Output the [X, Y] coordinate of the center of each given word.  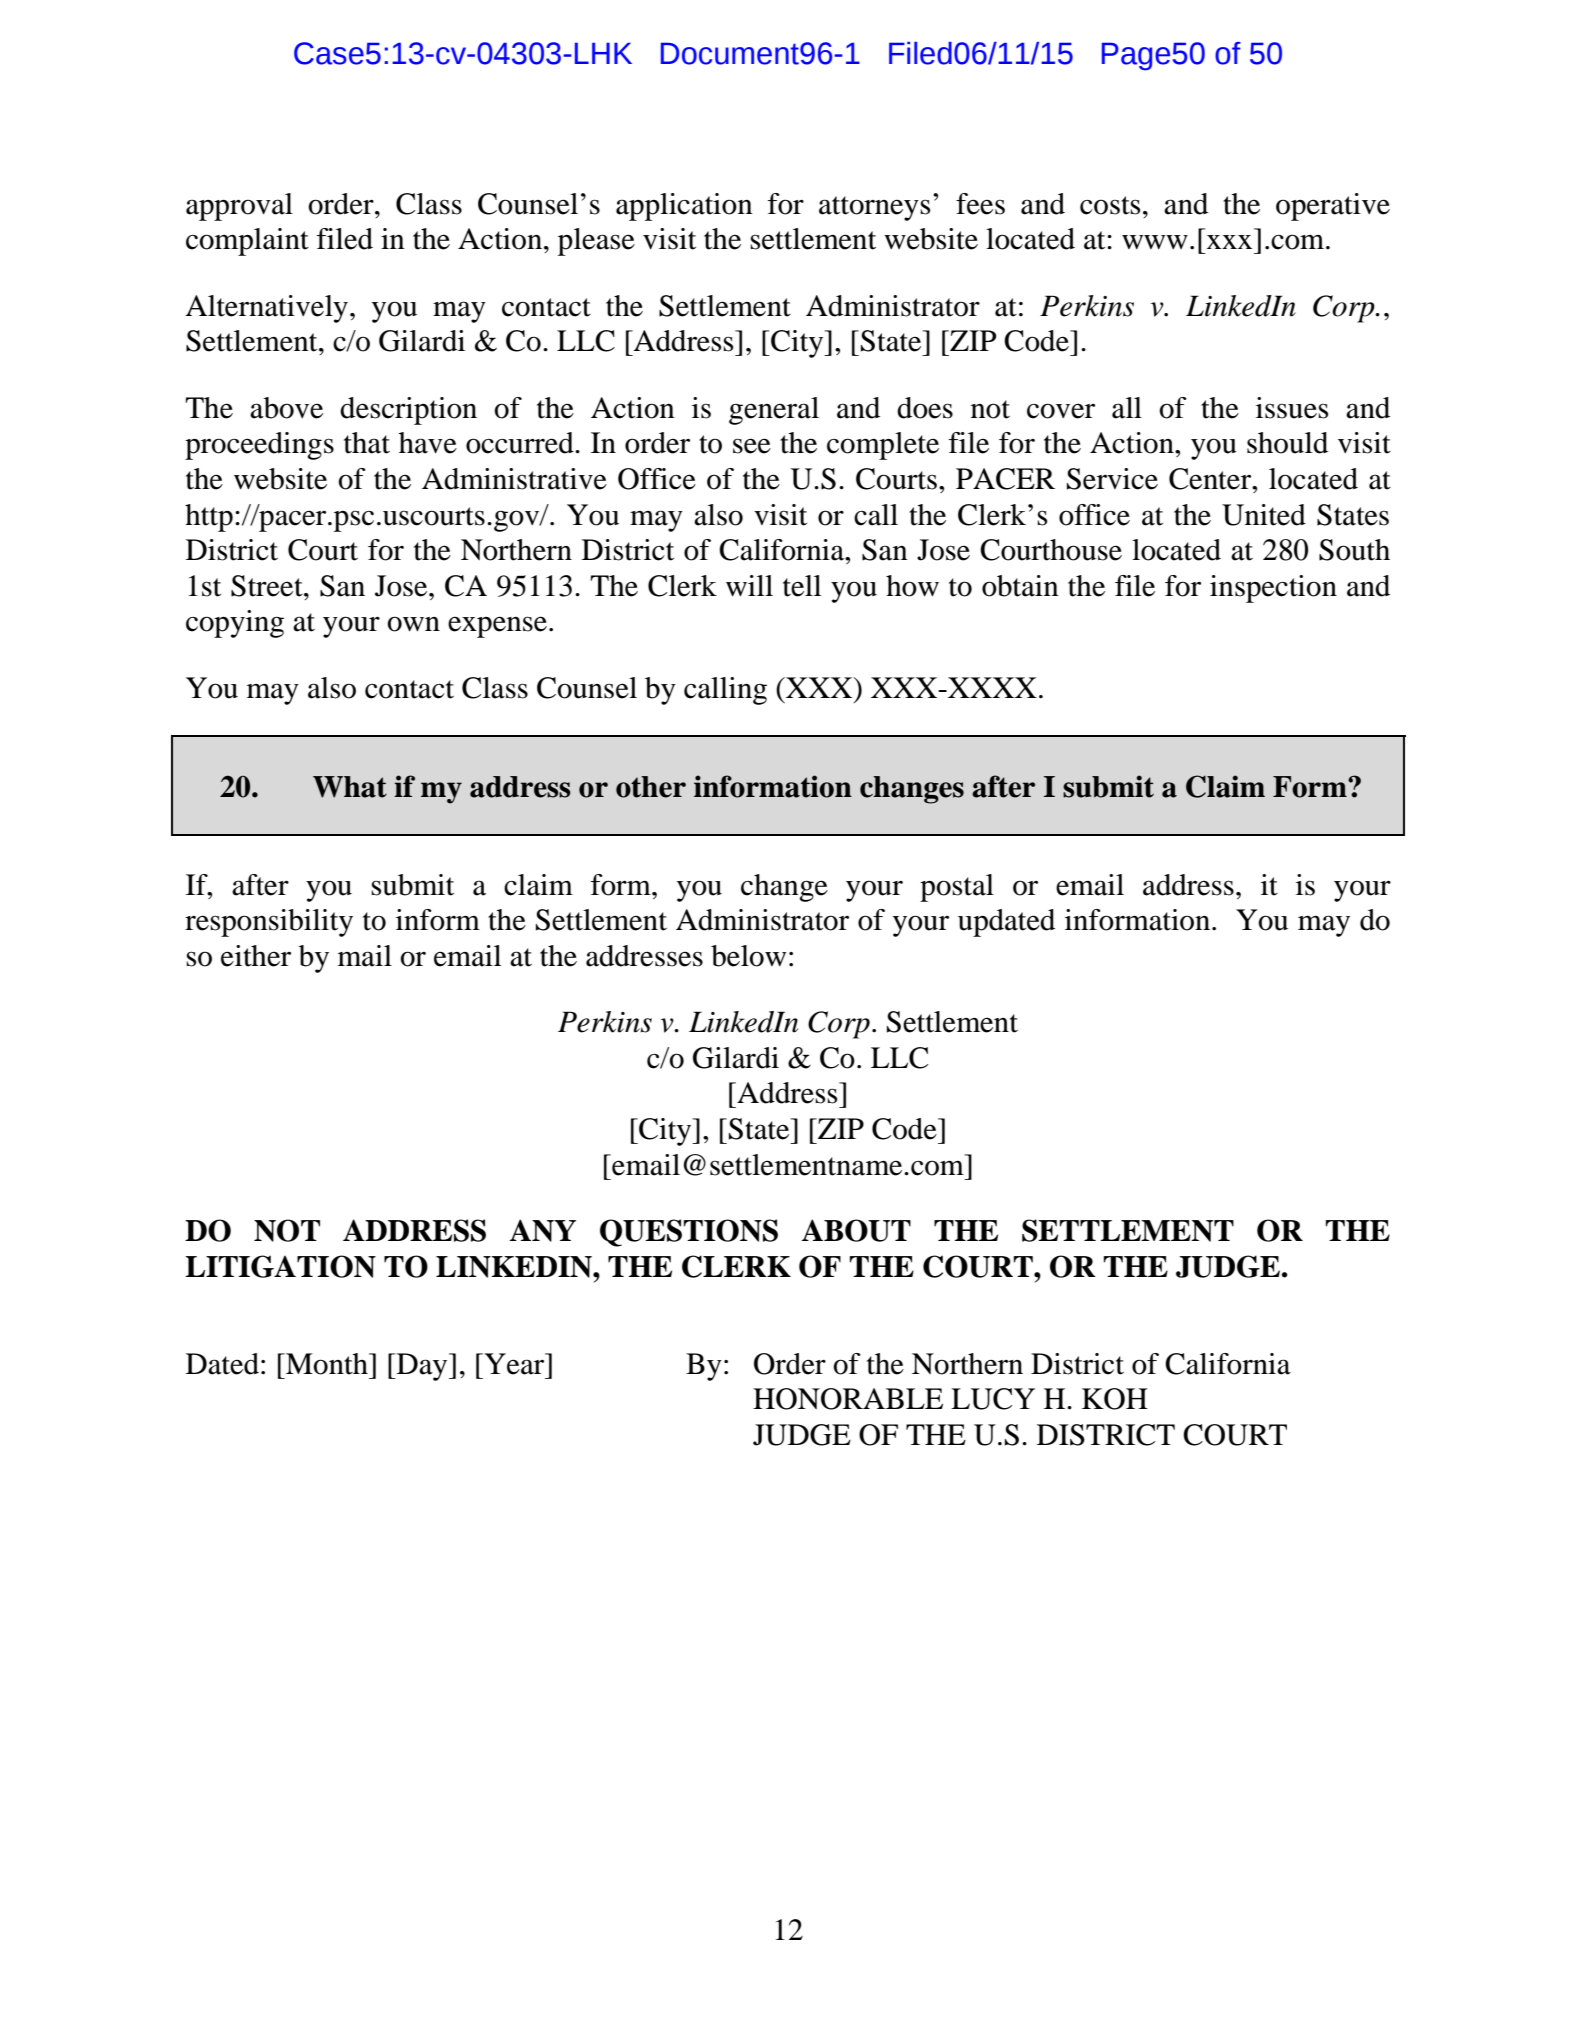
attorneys [874, 208]
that [367, 443]
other [651, 787]
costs [1110, 205]
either [256, 956]
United [1264, 515]
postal [957, 888]
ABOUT [856, 1230]
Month [327, 1364]
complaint [247, 242]
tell [802, 586]
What [350, 787]
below [748, 956]
